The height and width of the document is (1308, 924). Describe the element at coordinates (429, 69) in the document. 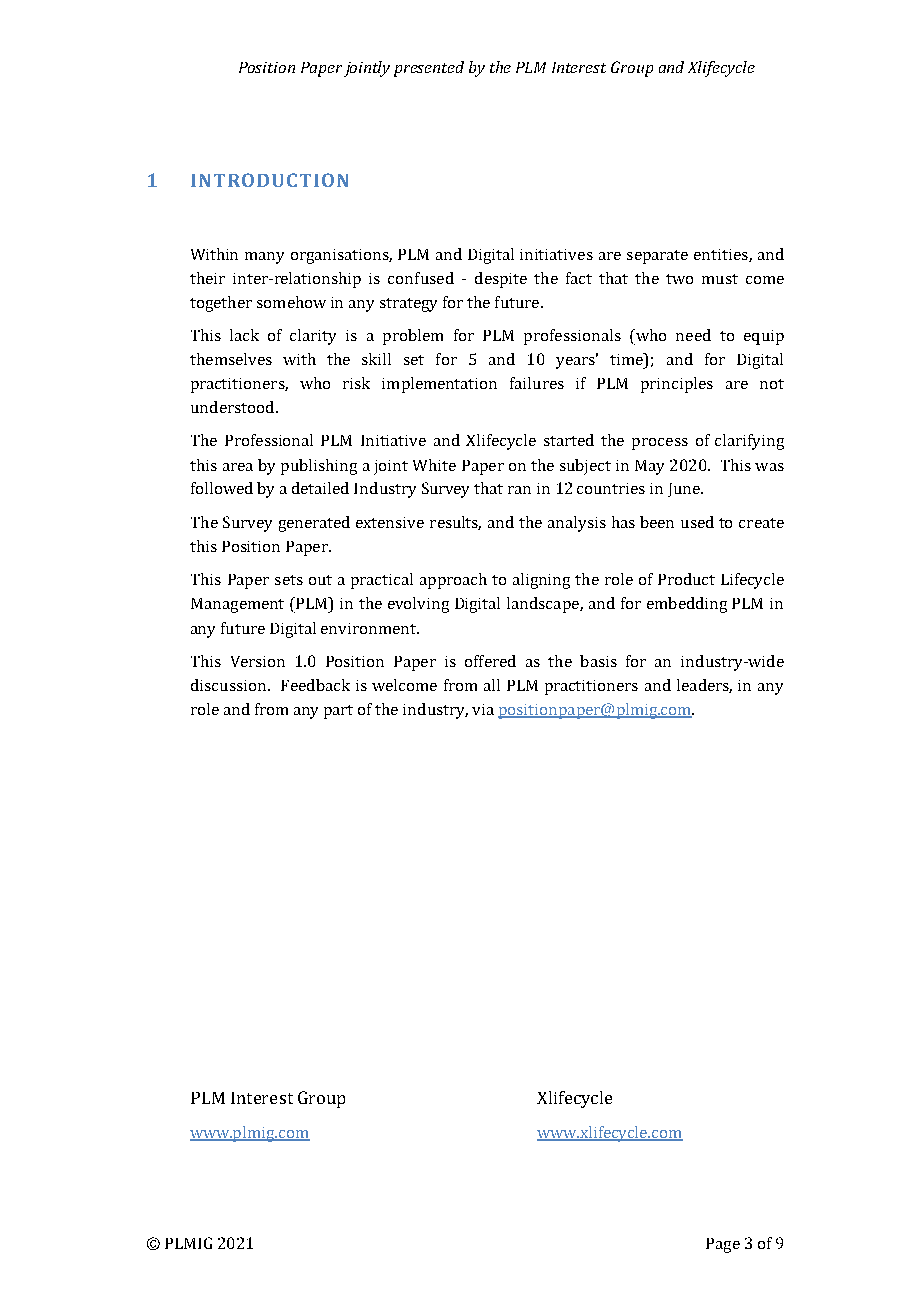

I see `presented` at that location.
